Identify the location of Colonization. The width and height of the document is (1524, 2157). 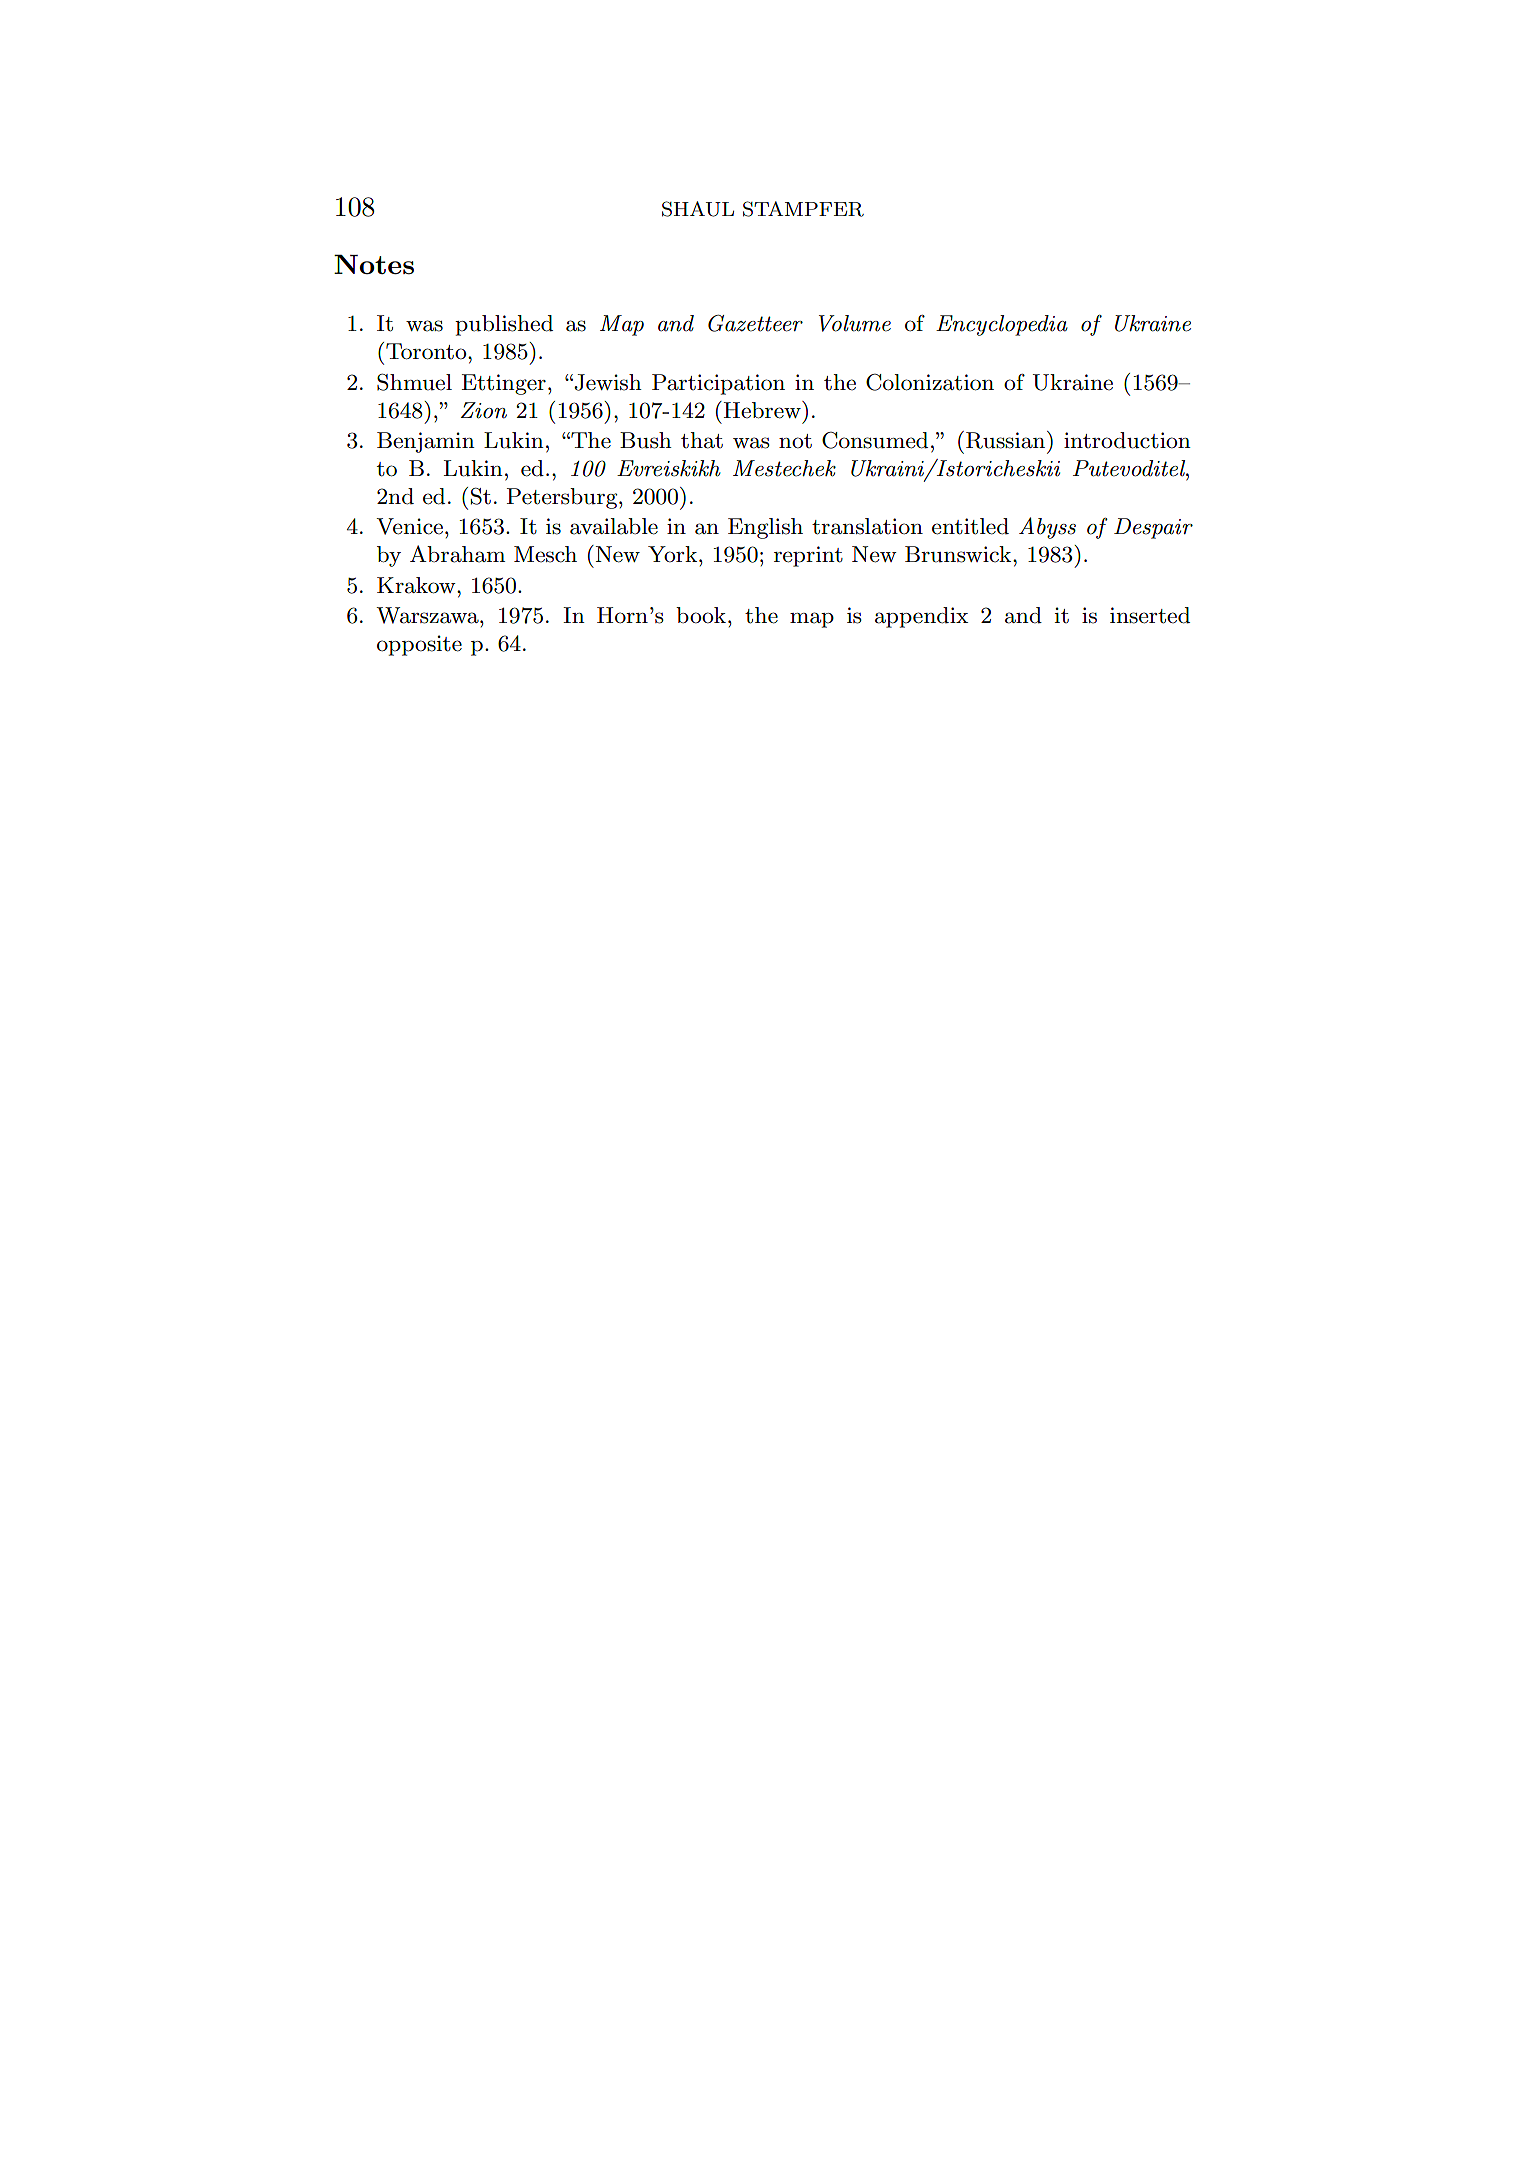
(930, 382).
